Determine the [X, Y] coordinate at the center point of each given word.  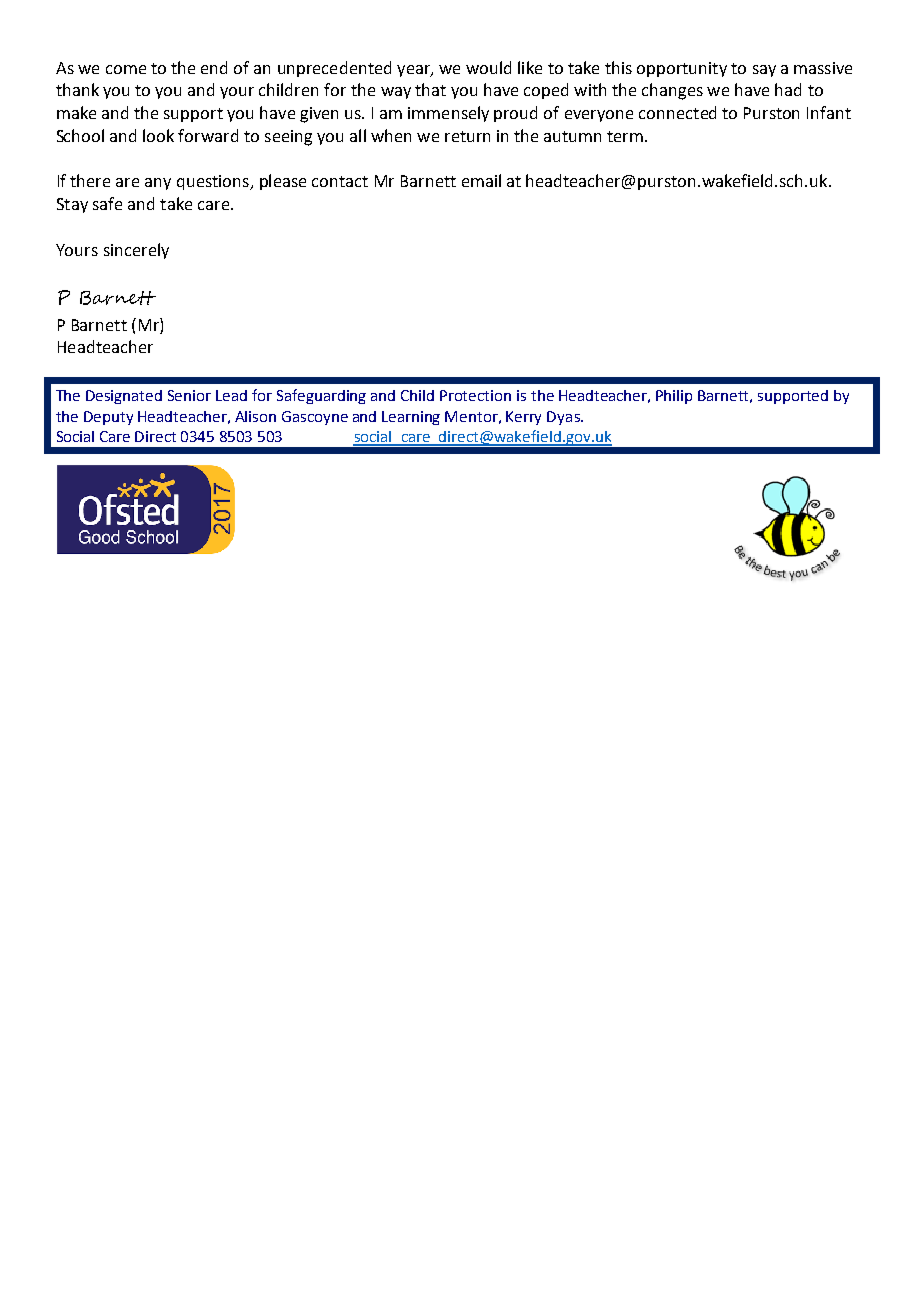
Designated [124, 397]
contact [340, 181]
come [126, 69]
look [158, 135]
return [467, 136]
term [626, 136]
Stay [72, 205]
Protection [475, 395]
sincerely [136, 251]
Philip [674, 397]
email [481, 180]
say [764, 71]
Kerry [523, 418]
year [414, 71]
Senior [189, 395]
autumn [572, 136]
